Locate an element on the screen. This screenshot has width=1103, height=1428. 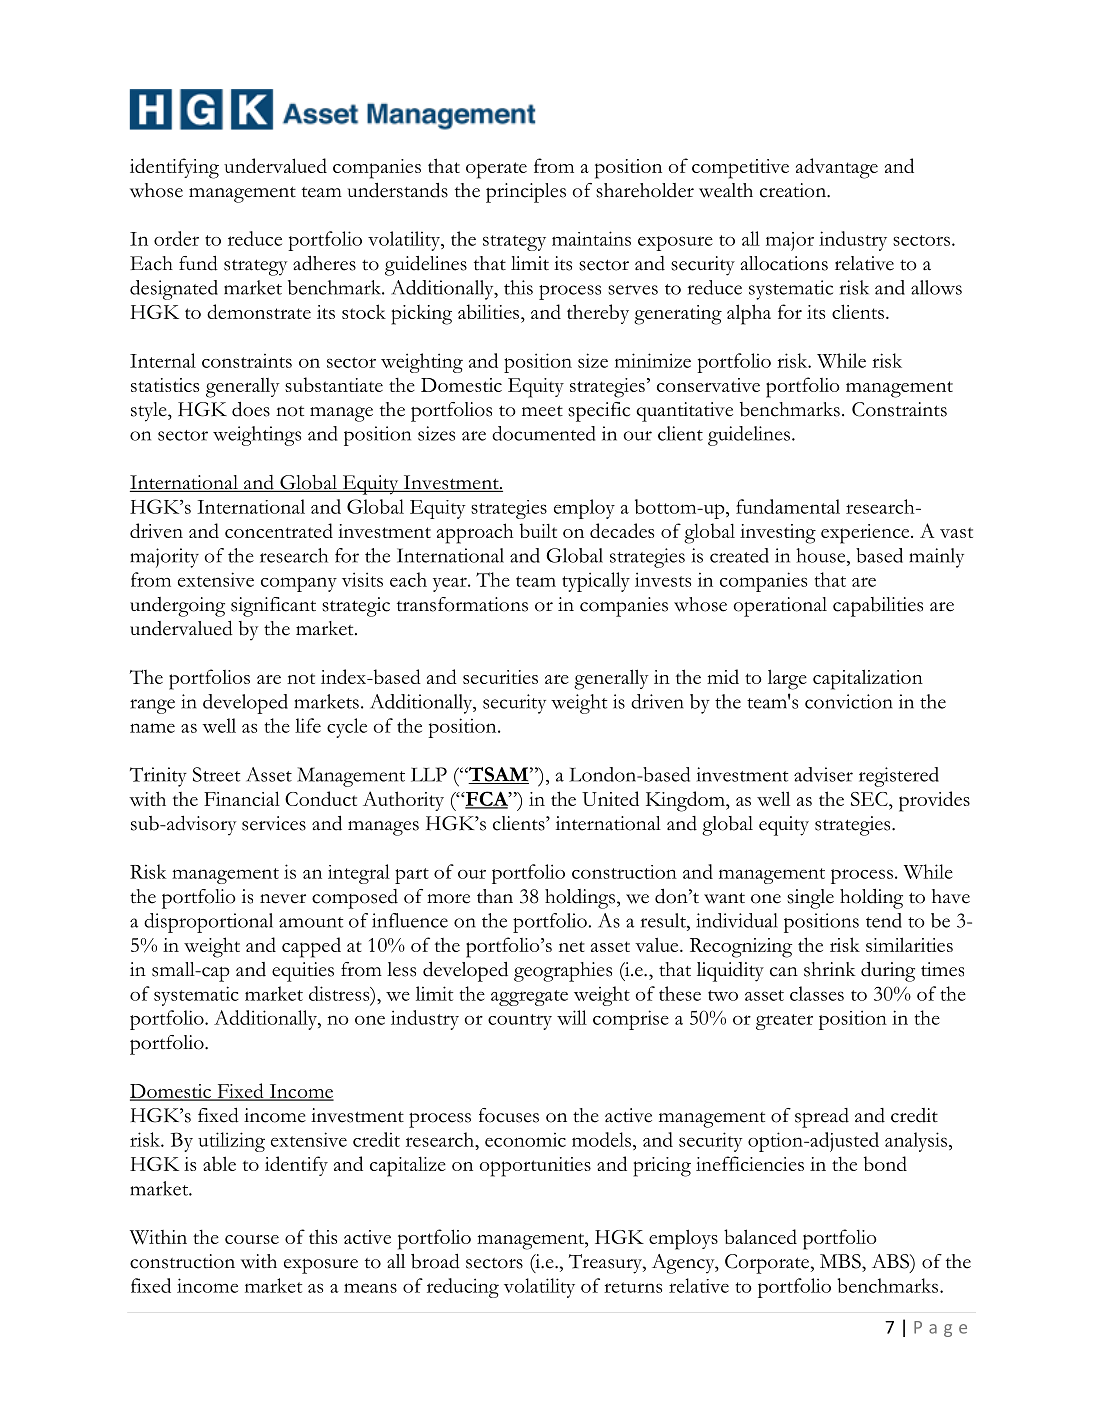
conviction is located at coordinates (849, 701).
